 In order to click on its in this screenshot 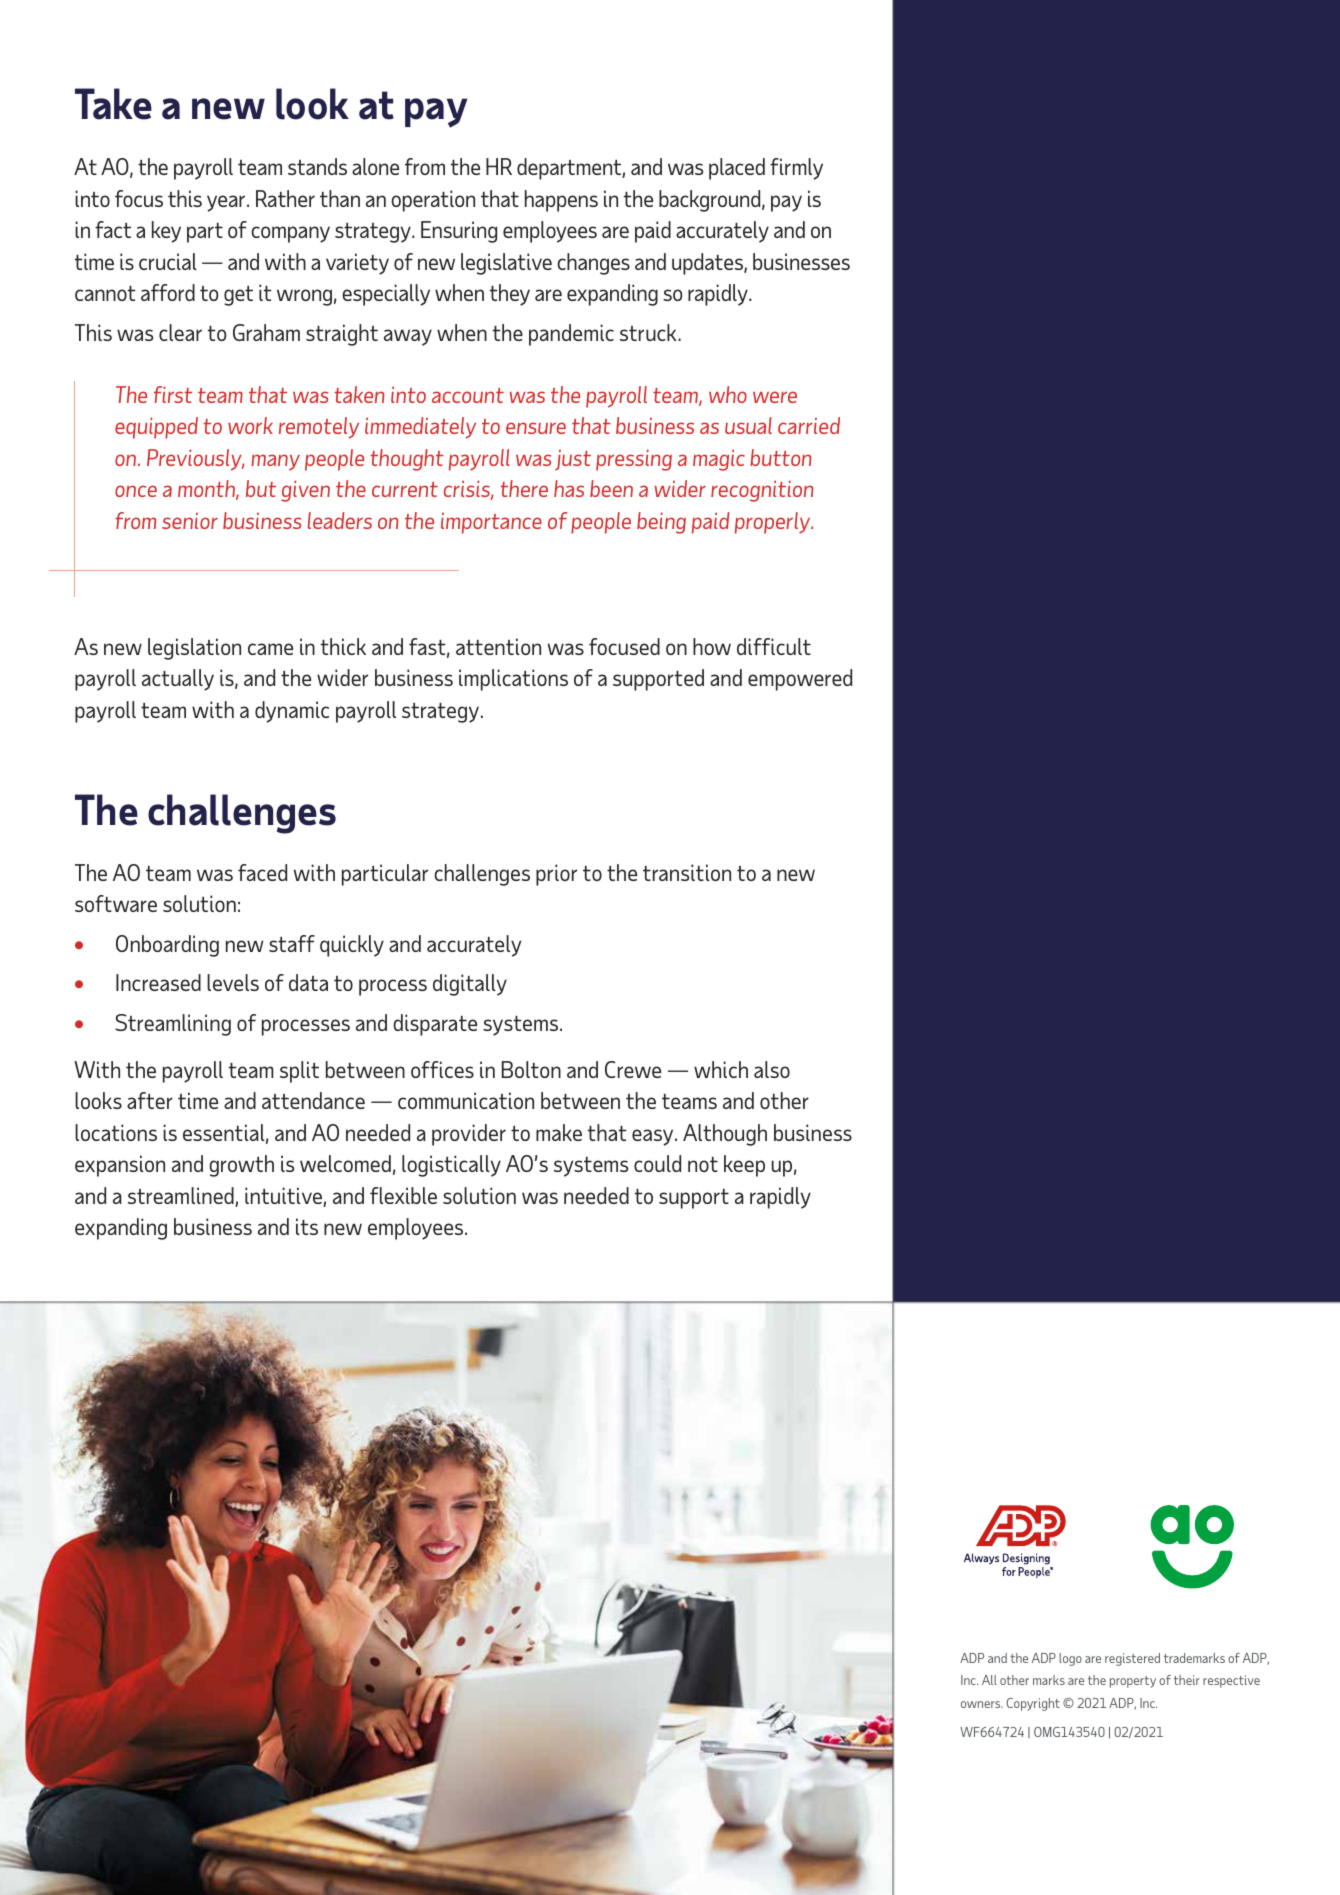, I will do `click(307, 1226)`.
